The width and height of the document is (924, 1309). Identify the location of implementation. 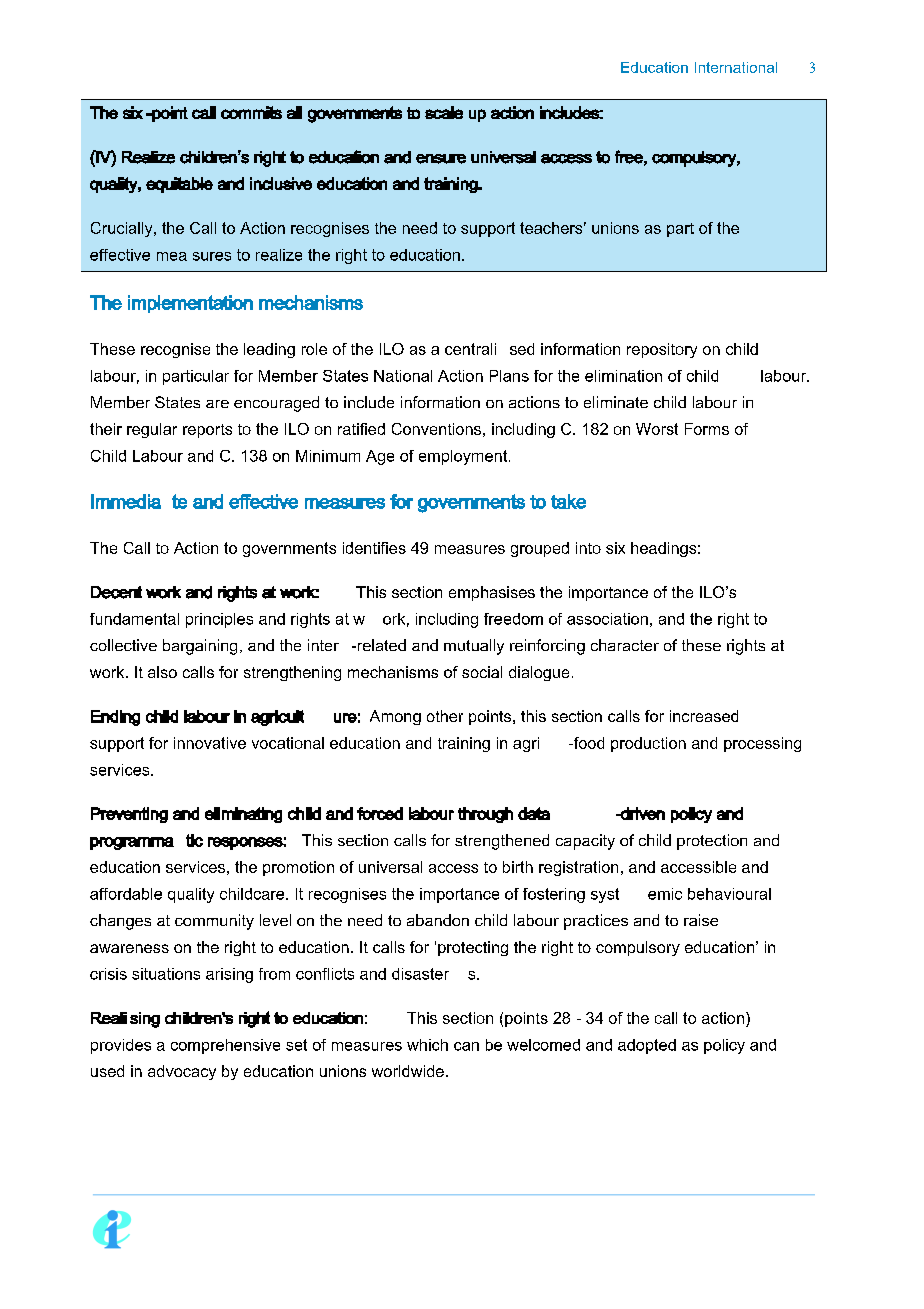
(190, 304).
